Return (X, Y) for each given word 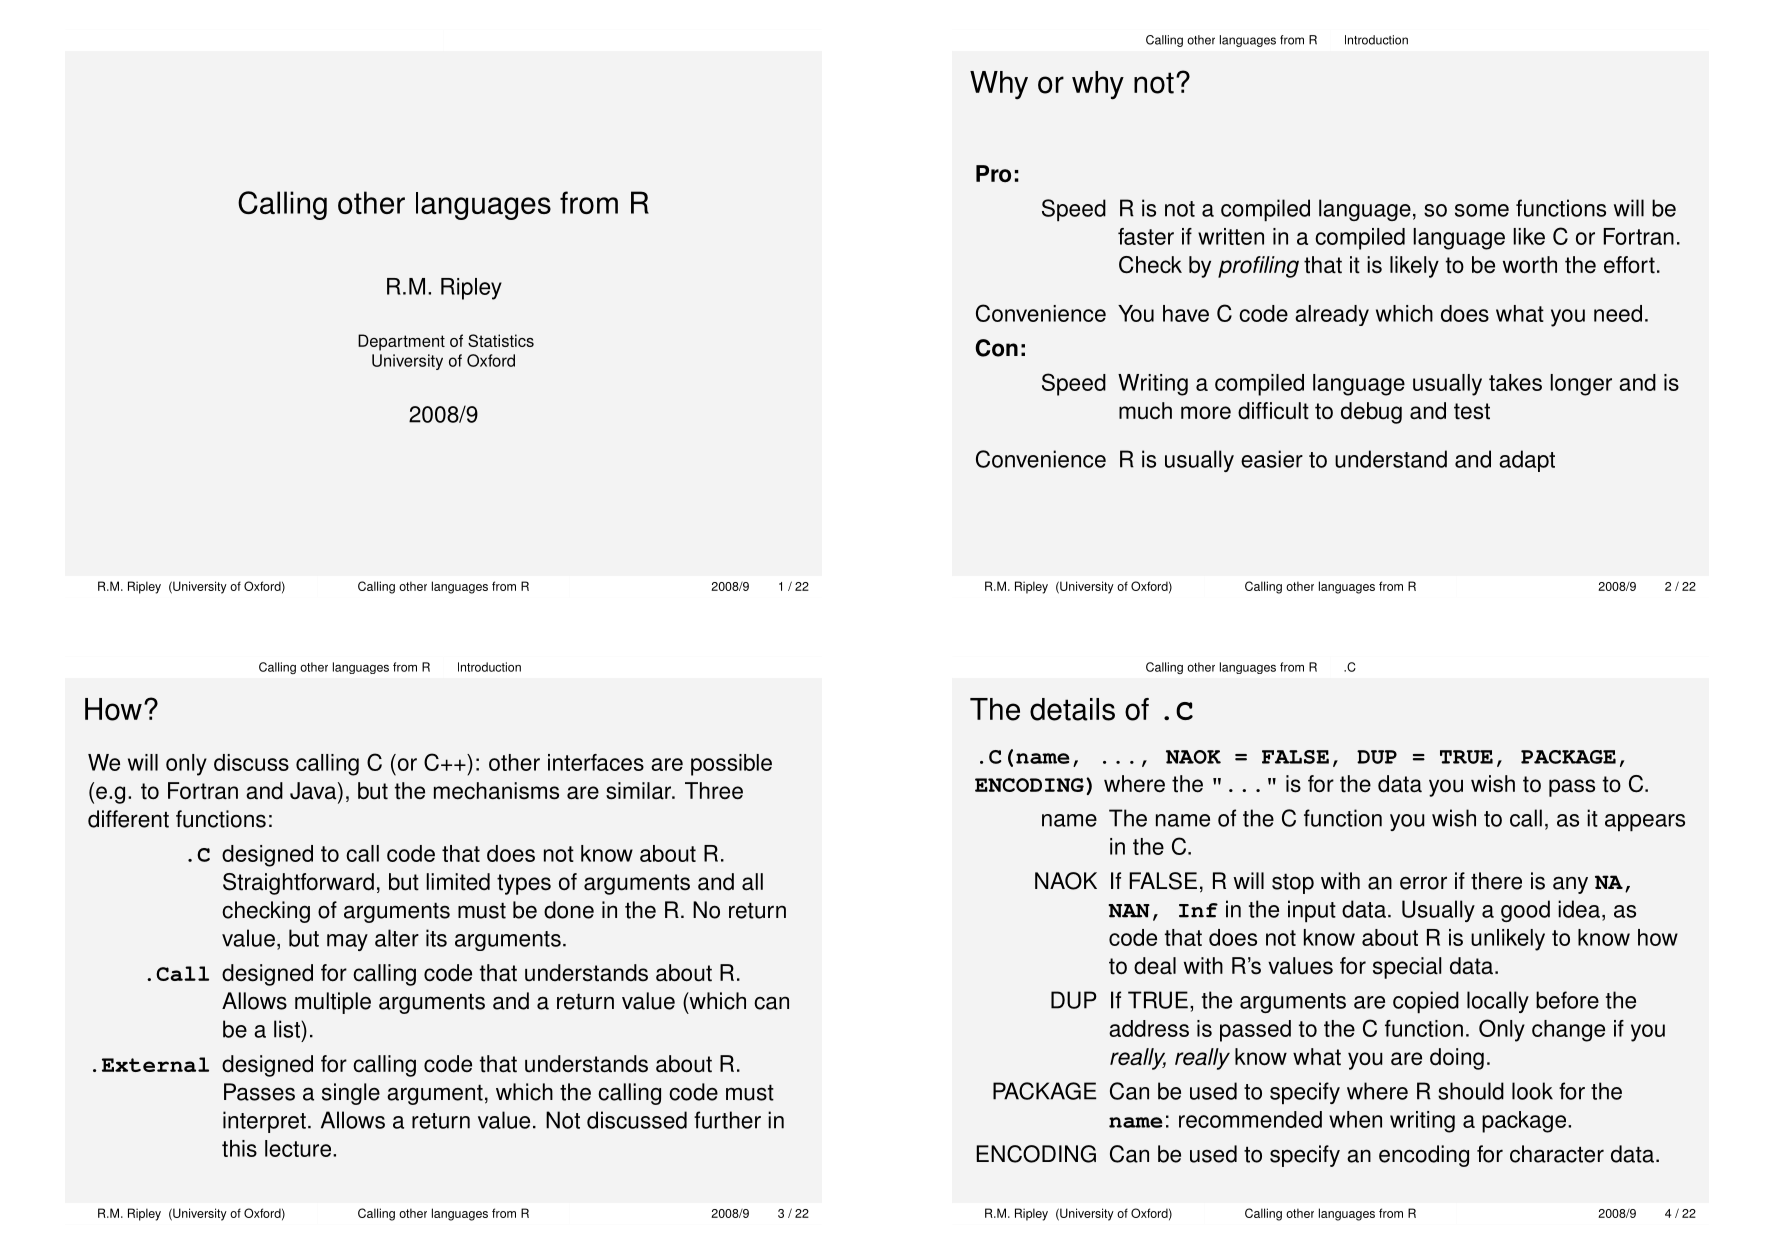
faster (1146, 236)
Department (401, 342)
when (1355, 1119)
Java (314, 792)
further (727, 1120)
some (1482, 210)
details (1072, 709)
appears (1645, 823)
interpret (264, 1122)
